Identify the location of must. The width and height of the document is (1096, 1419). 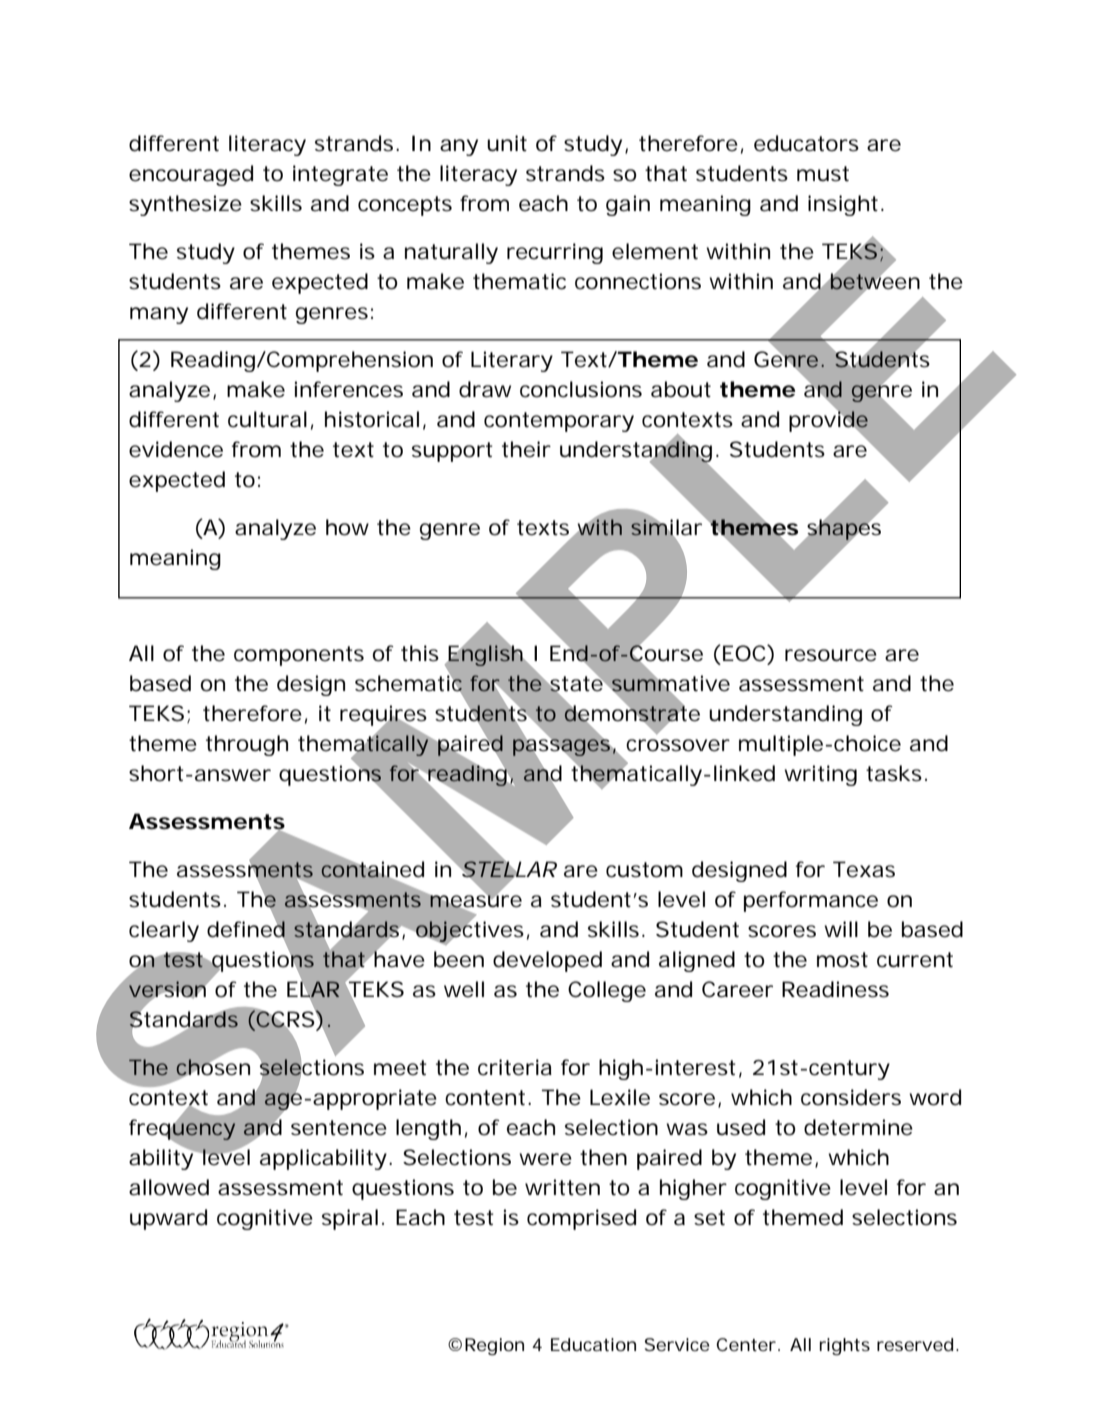
(823, 174).
